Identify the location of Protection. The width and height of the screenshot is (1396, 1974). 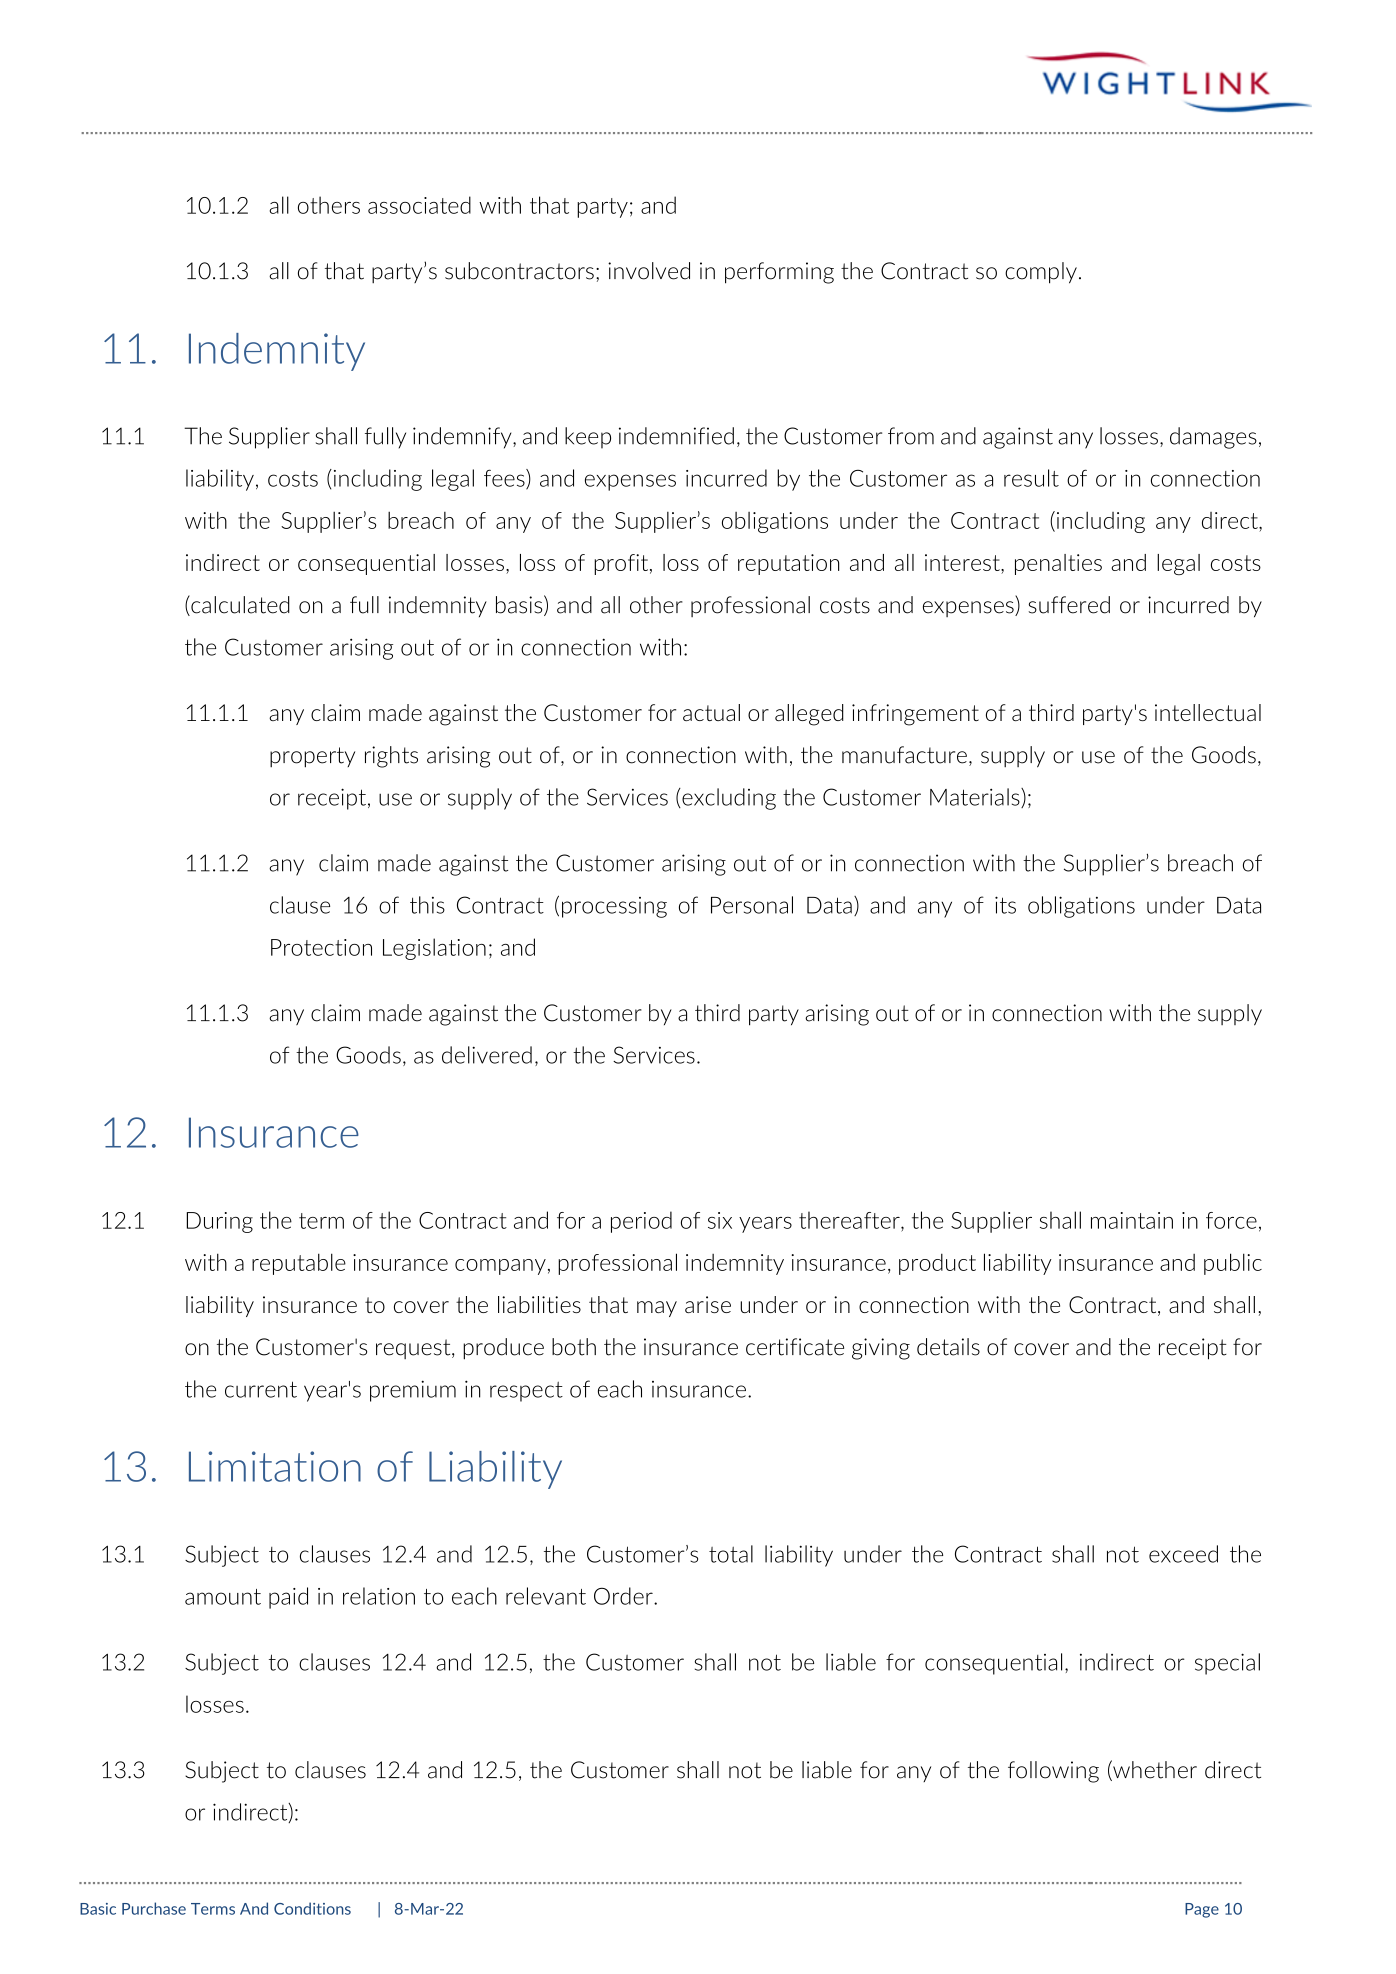
(321, 947).
